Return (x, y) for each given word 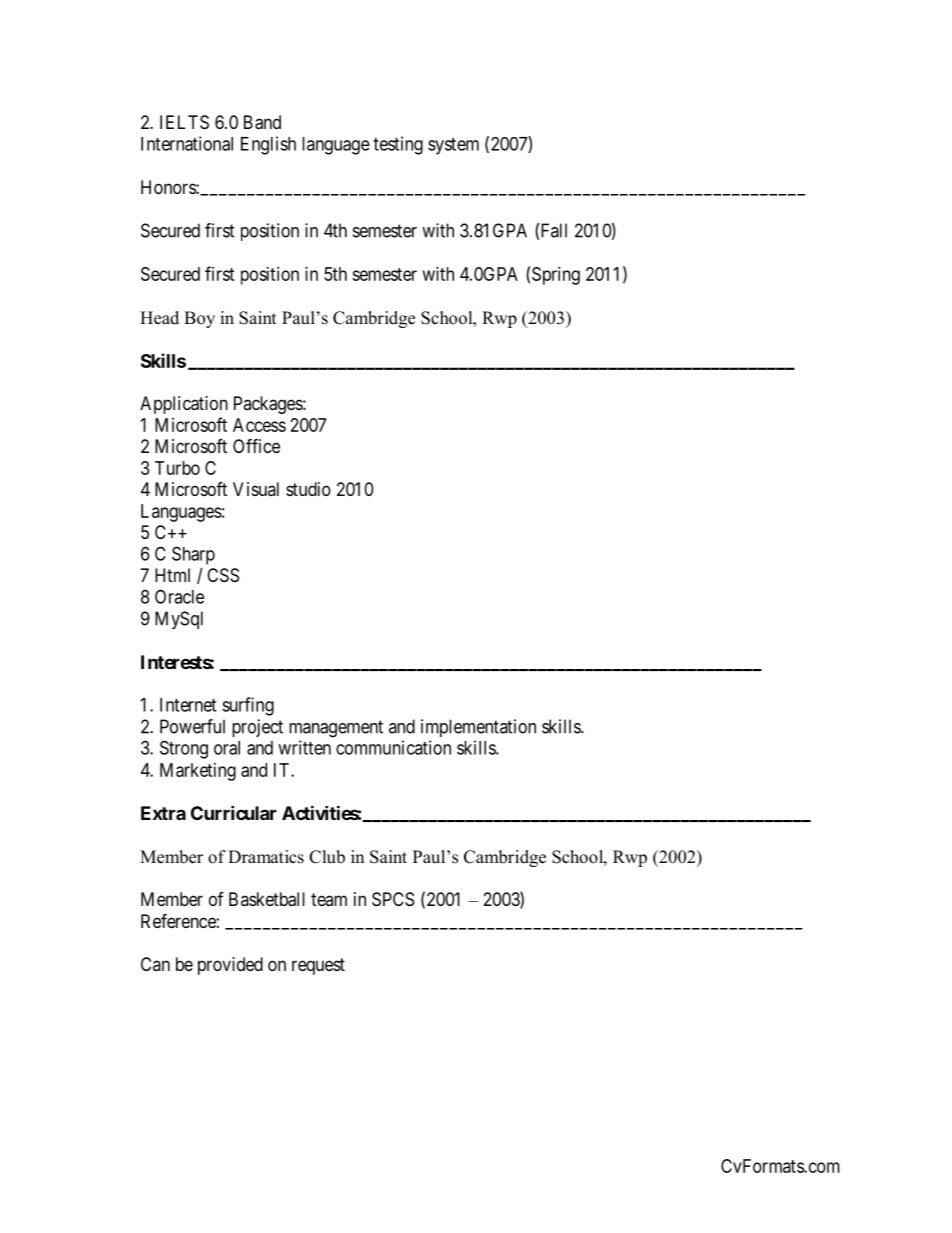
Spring (556, 276)
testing (398, 145)
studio (308, 489)
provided (230, 966)
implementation (478, 728)
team (329, 899)
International (187, 143)
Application (184, 405)
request (318, 966)
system (453, 146)
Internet (188, 705)
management (336, 729)
